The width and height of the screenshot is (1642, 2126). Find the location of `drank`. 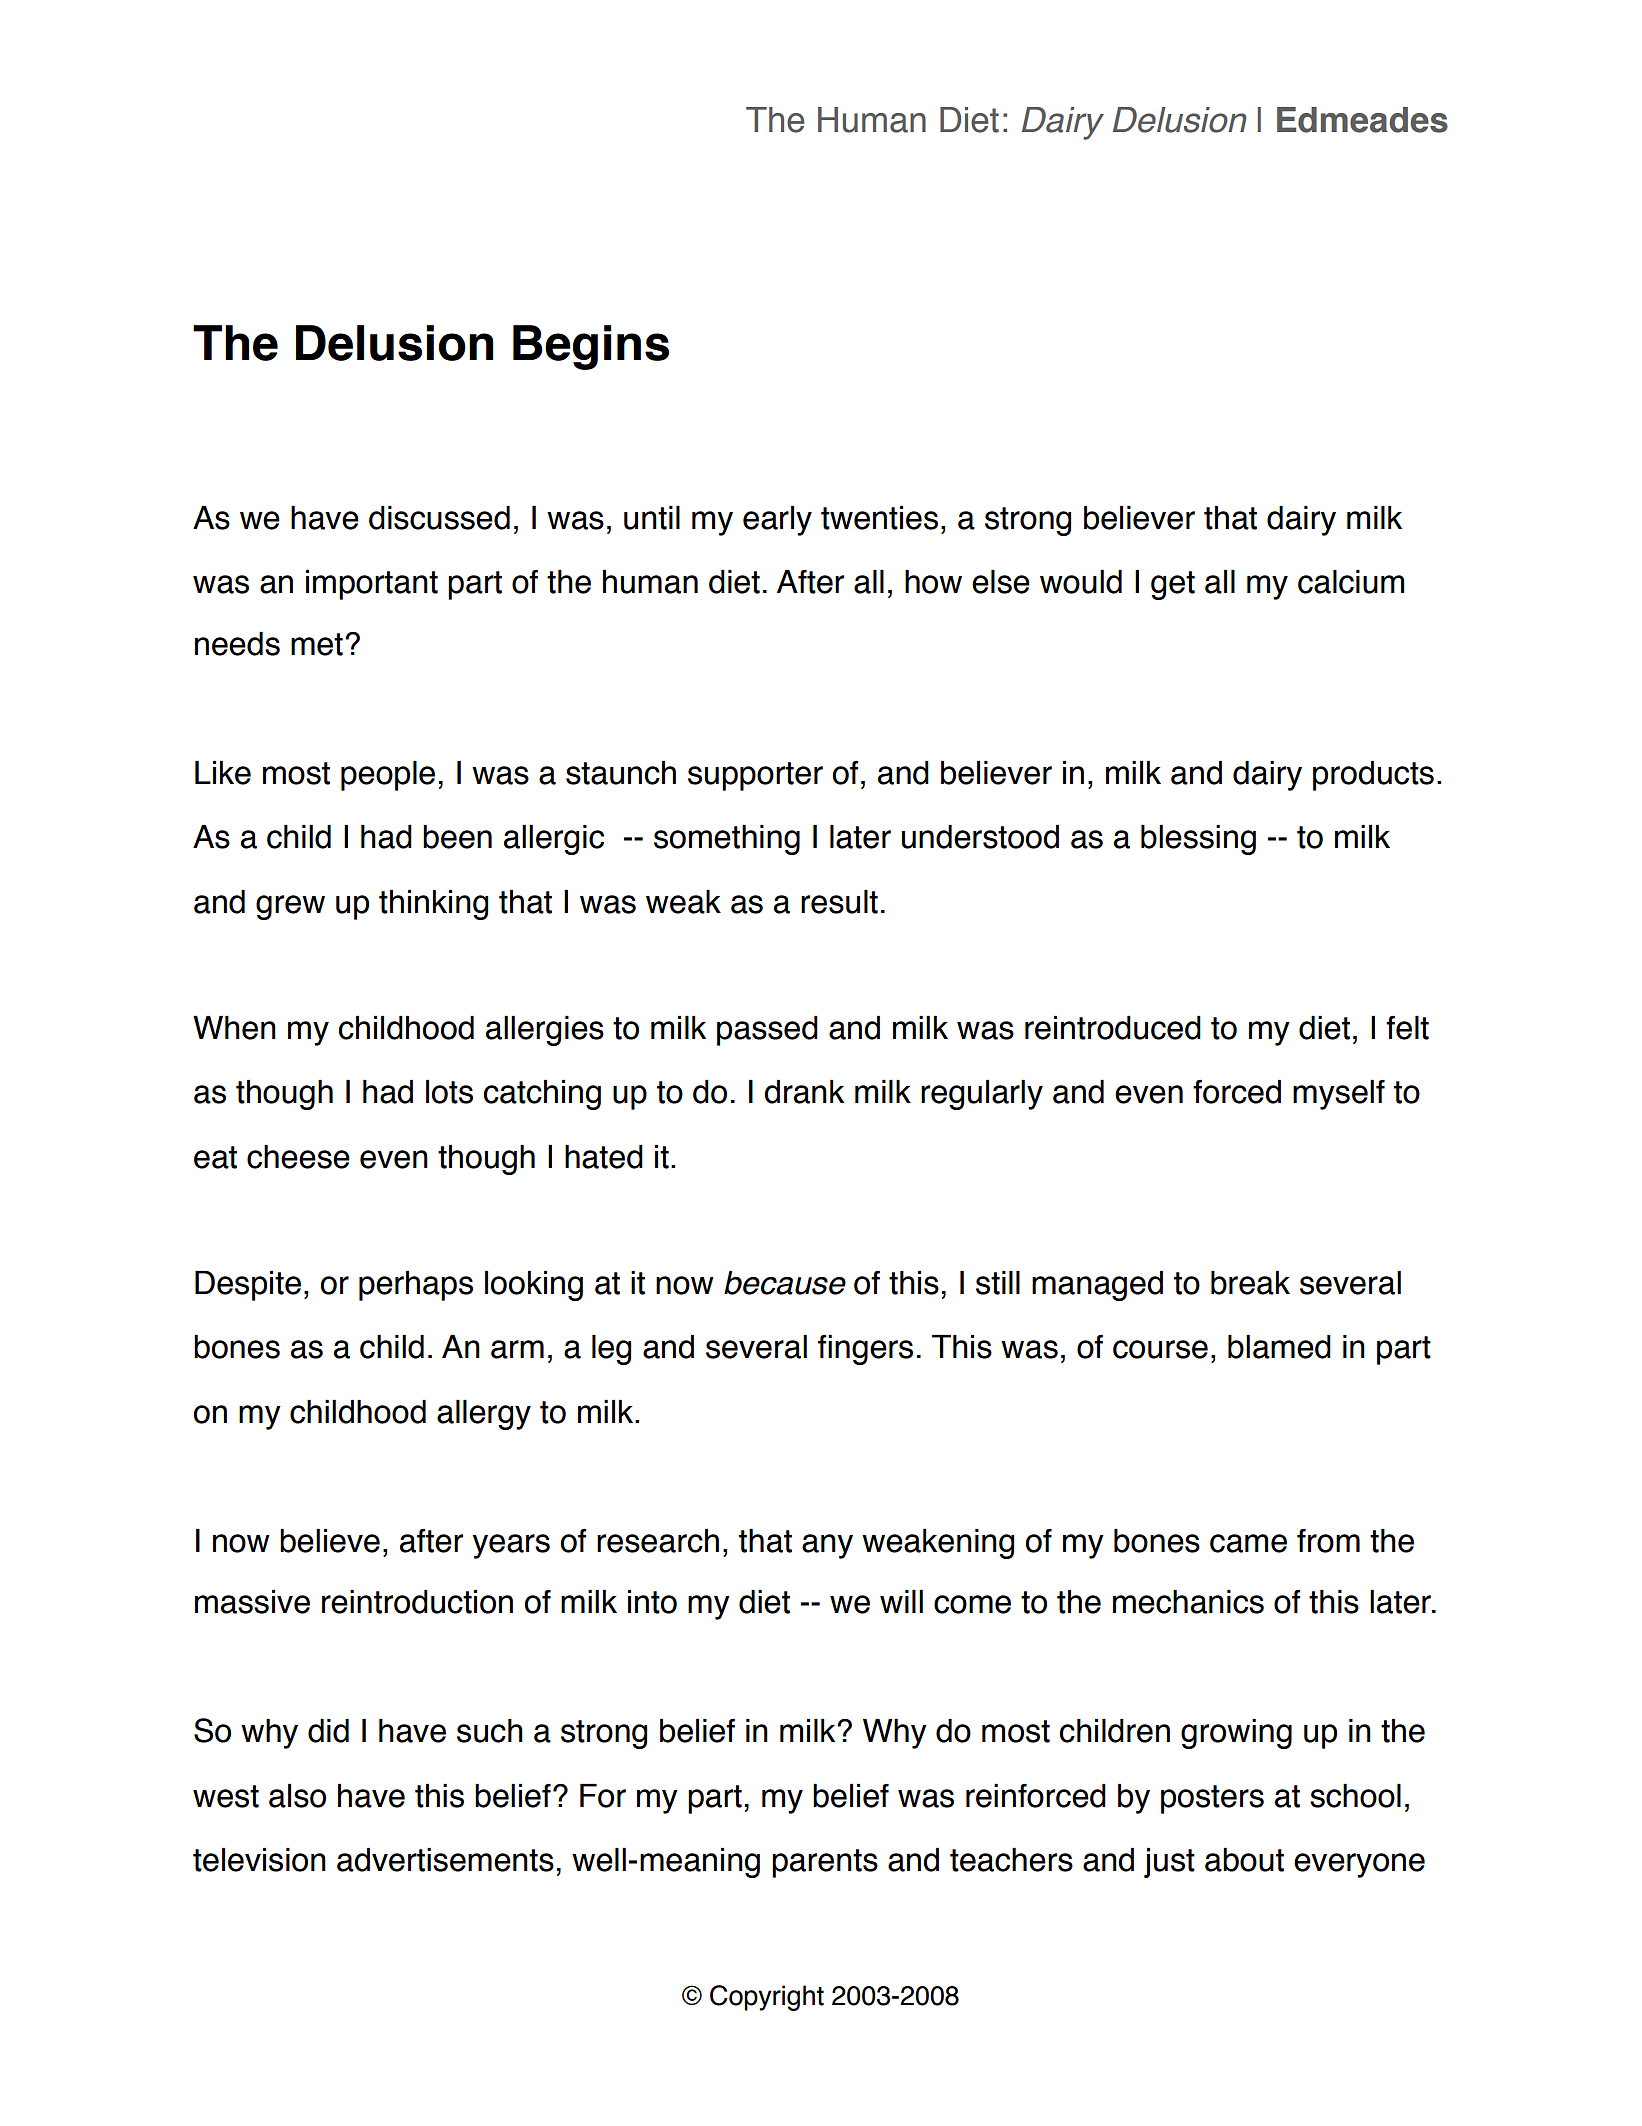

drank is located at coordinates (804, 1092).
